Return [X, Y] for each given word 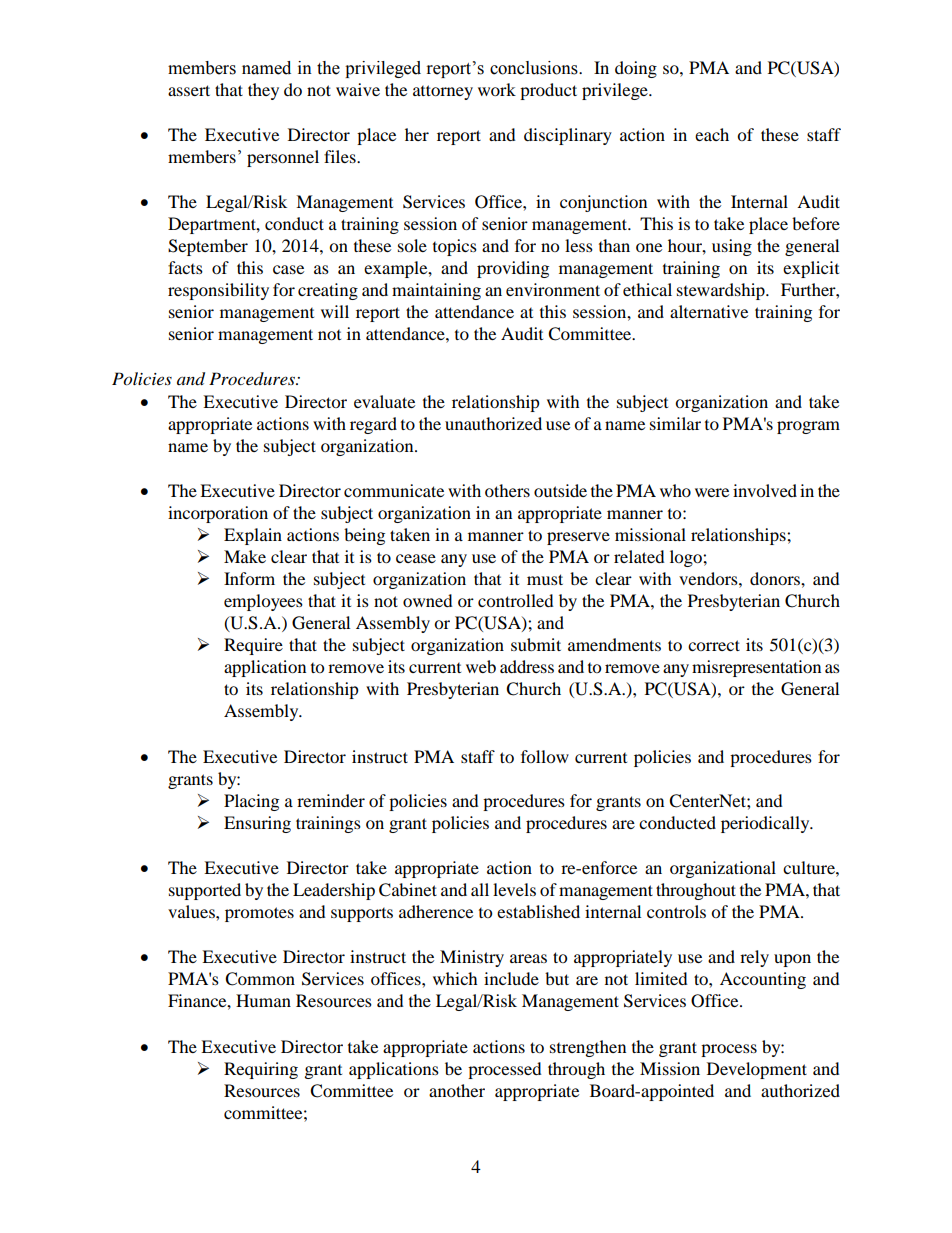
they [263, 91]
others [507, 490]
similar [675, 423]
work [497, 89]
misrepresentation [756, 668]
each [712, 134]
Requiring [261, 1070]
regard [373, 425]
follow [545, 756]
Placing [251, 802]
